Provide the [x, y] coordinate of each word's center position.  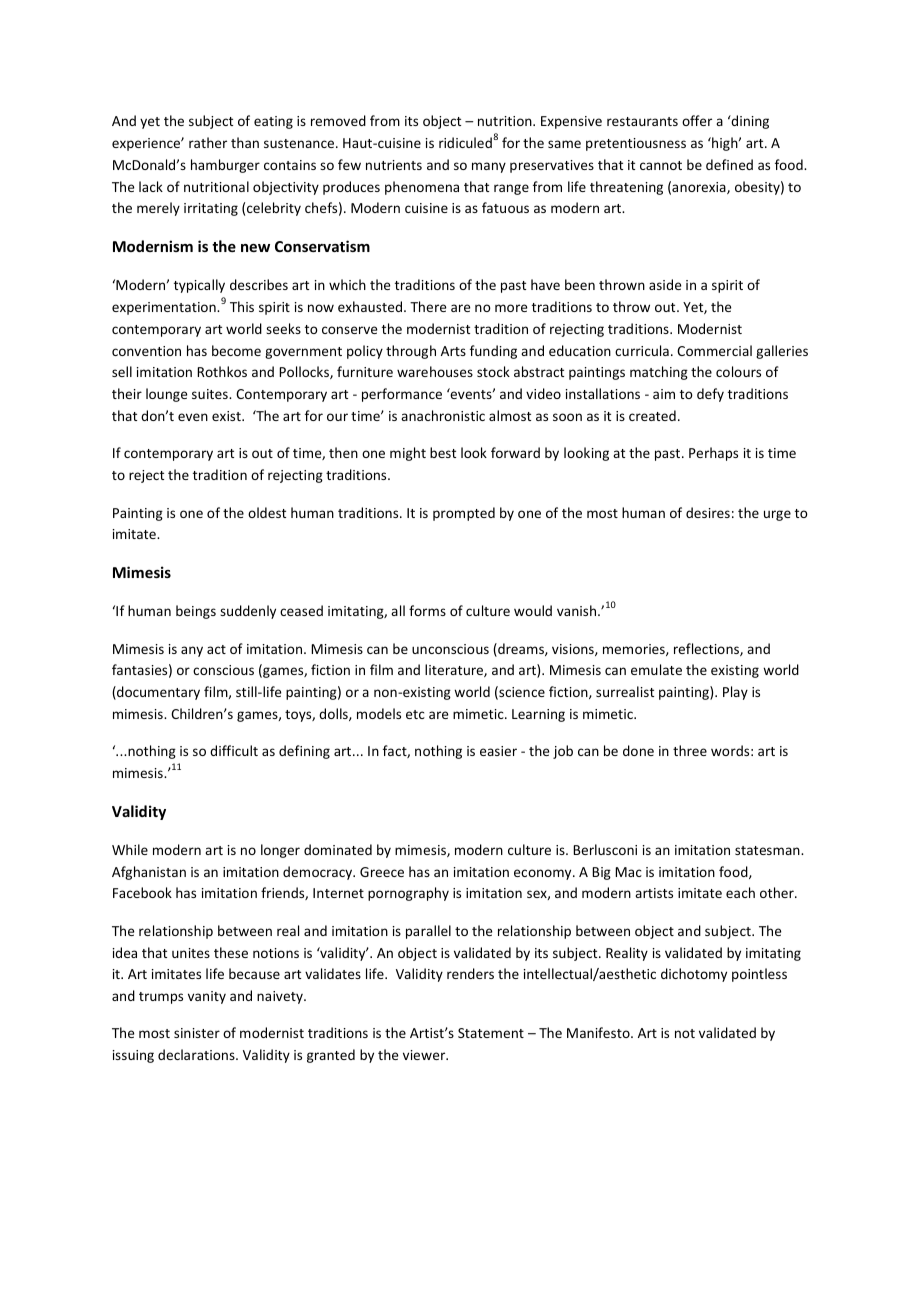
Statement [491, 1033]
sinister [197, 1033]
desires [708, 512]
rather [208, 142]
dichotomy [694, 975]
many [489, 167]
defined [729, 164]
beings [196, 612]
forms [427, 610]
